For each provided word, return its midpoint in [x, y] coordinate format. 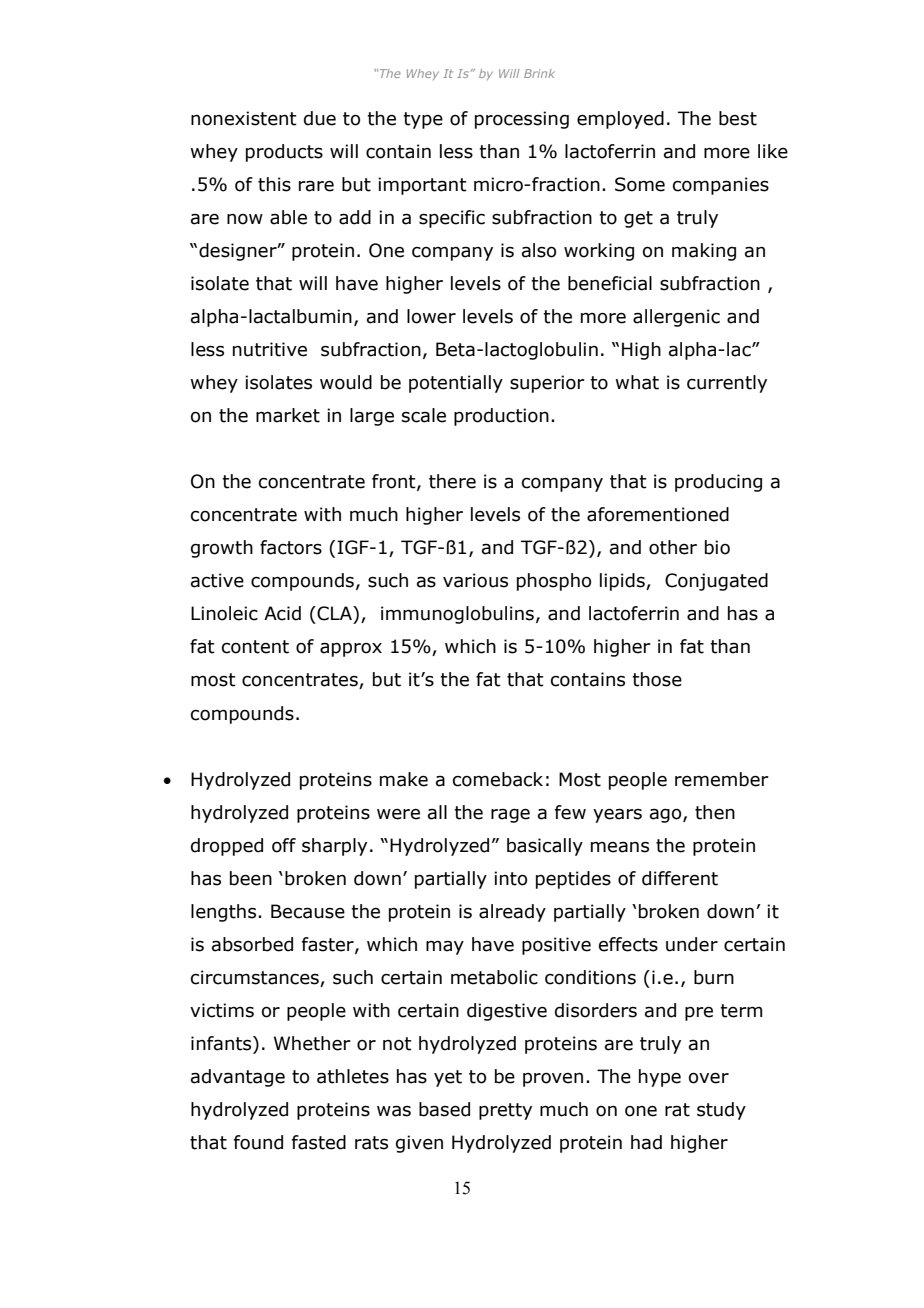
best [738, 118]
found [258, 1142]
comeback [498, 779]
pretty [505, 1111]
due [320, 118]
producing [718, 483]
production [501, 417]
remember [722, 779]
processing [522, 120]
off [284, 845]
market [288, 415]
